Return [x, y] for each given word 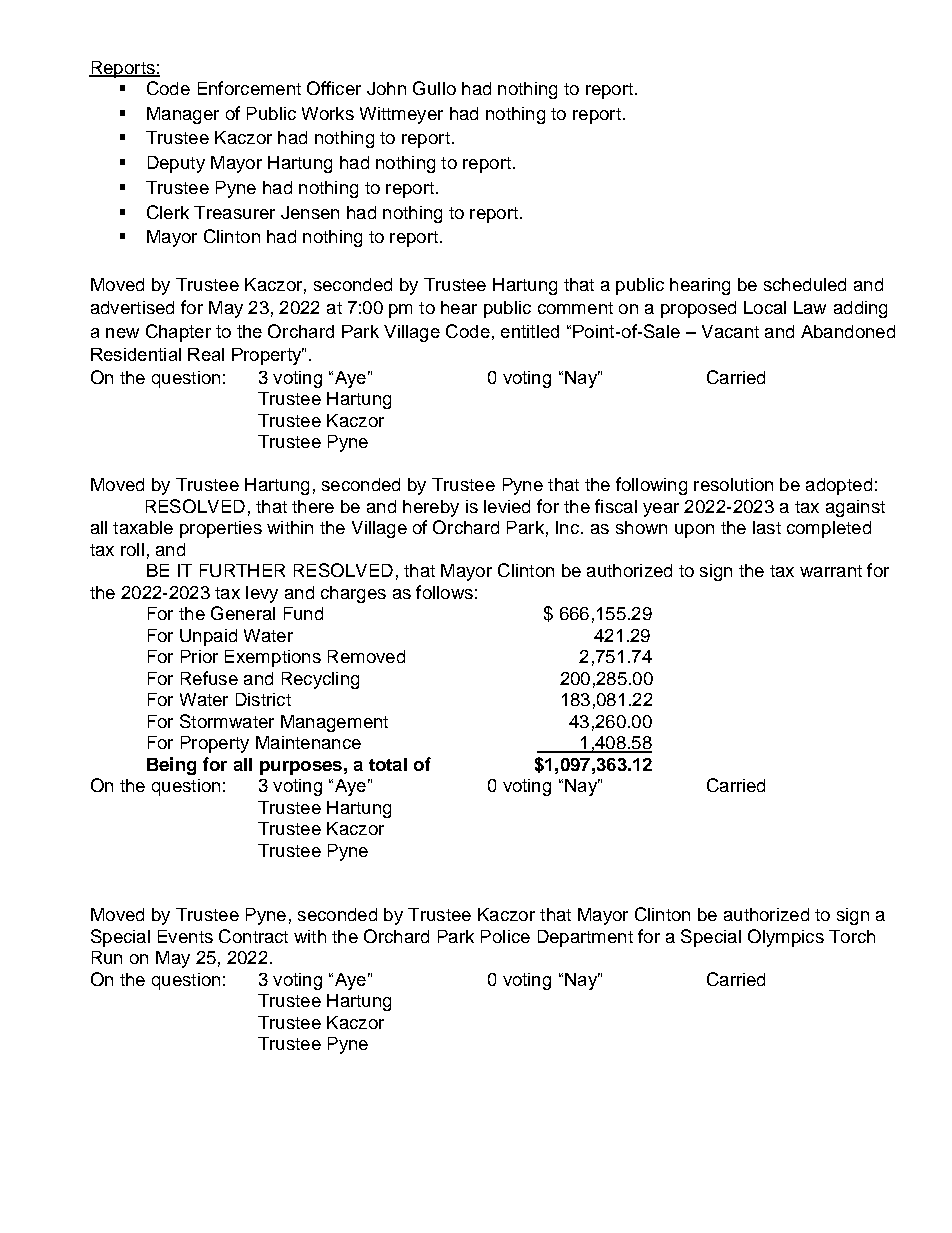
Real [206, 354]
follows [444, 592]
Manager [183, 115]
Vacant [730, 331]
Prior [199, 656]
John [386, 88]
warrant [831, 571]
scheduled [805, 284]
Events [185, 936]
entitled [530, 331]
